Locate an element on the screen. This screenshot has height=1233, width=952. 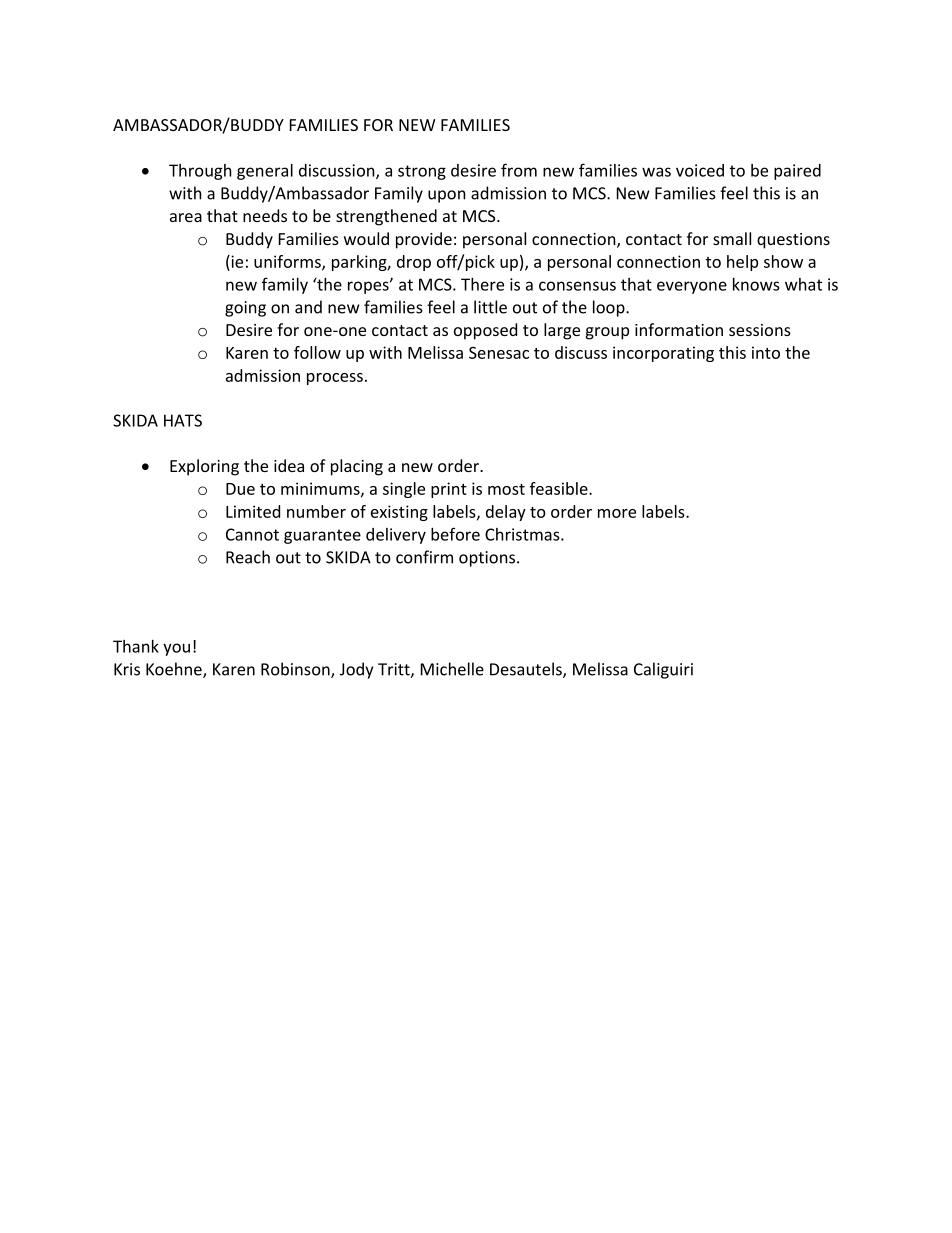
options is located at coordinates (487, 559).
